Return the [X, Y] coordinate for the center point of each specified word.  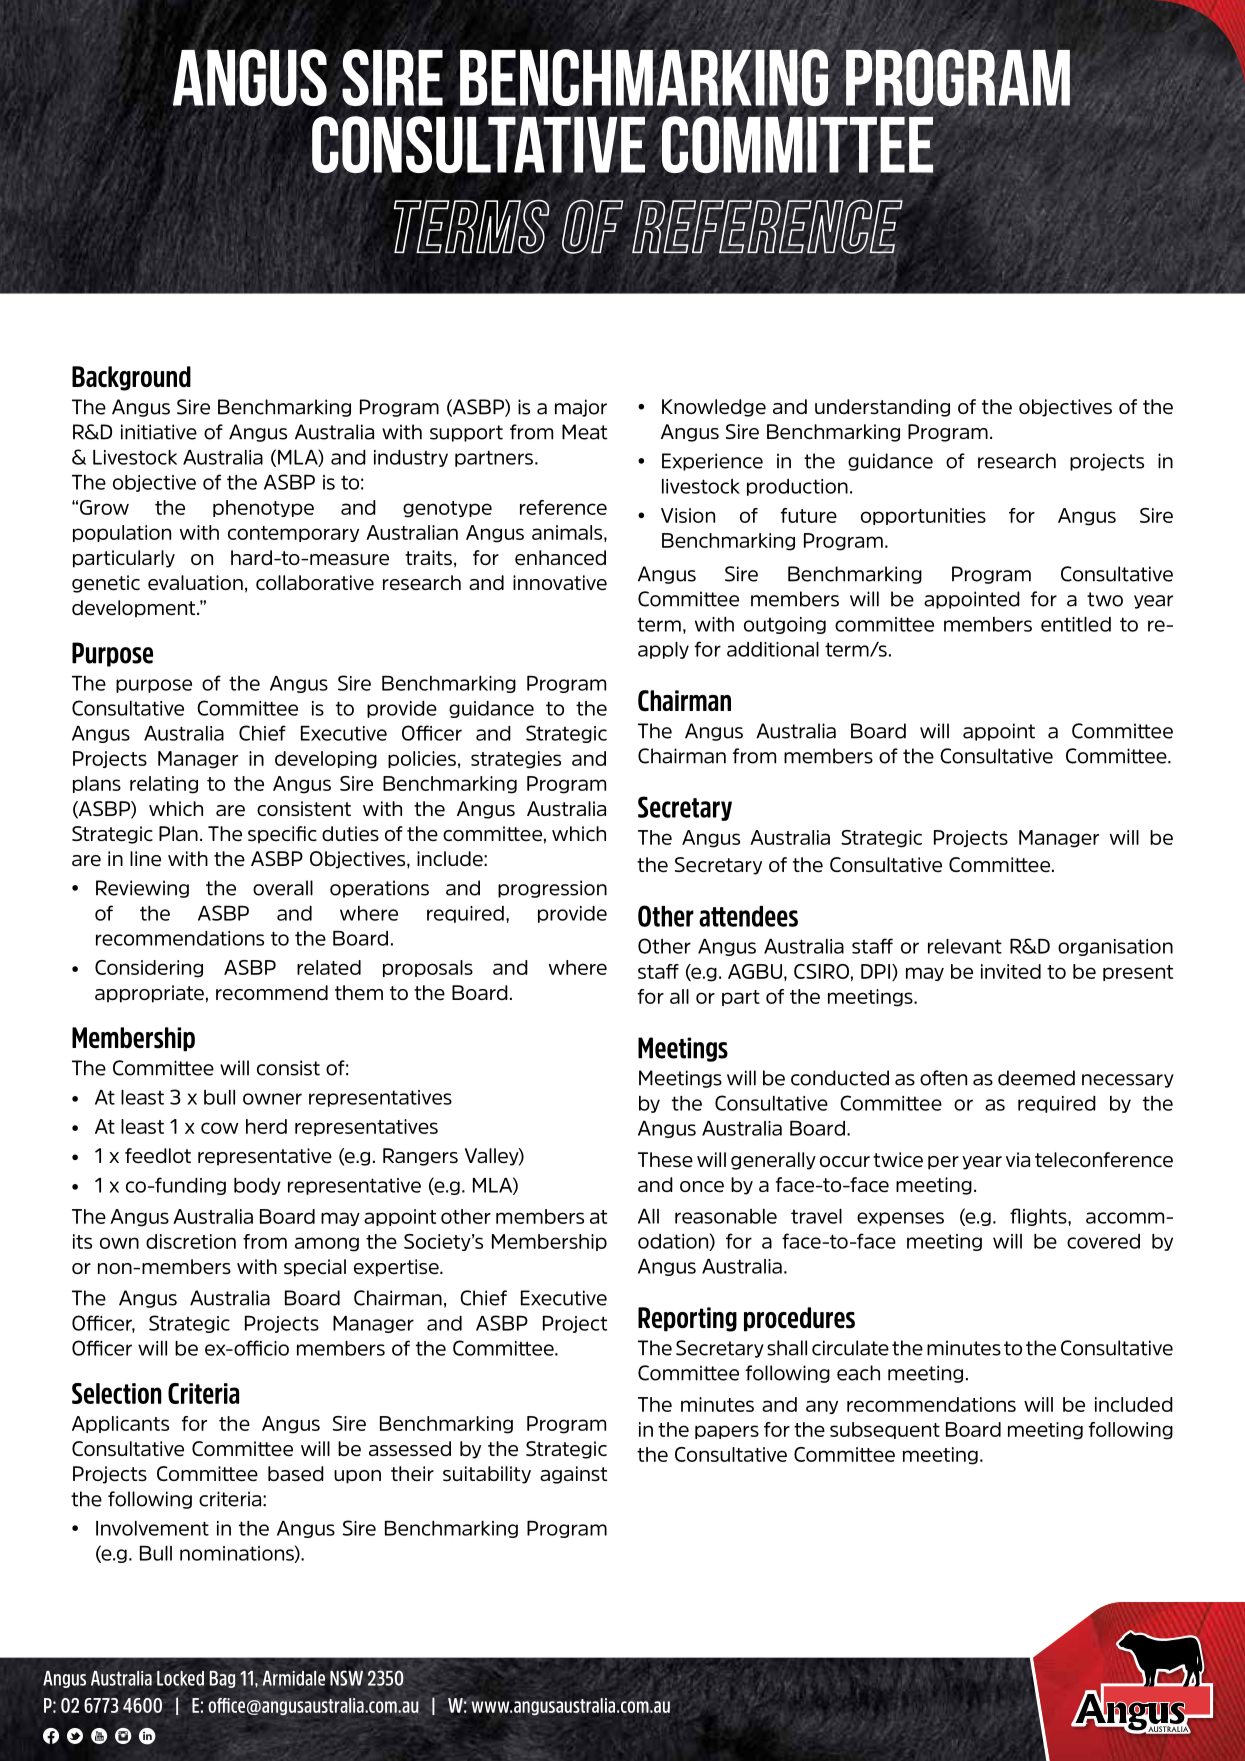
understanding [882, 408]
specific [282, 835]
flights [1039, 1217]
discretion [191, 1241]
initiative [159, 432]
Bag [222, 1679]
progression [552, 889]
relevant [965, 946]
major [581, 408]
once [702, 1187]
